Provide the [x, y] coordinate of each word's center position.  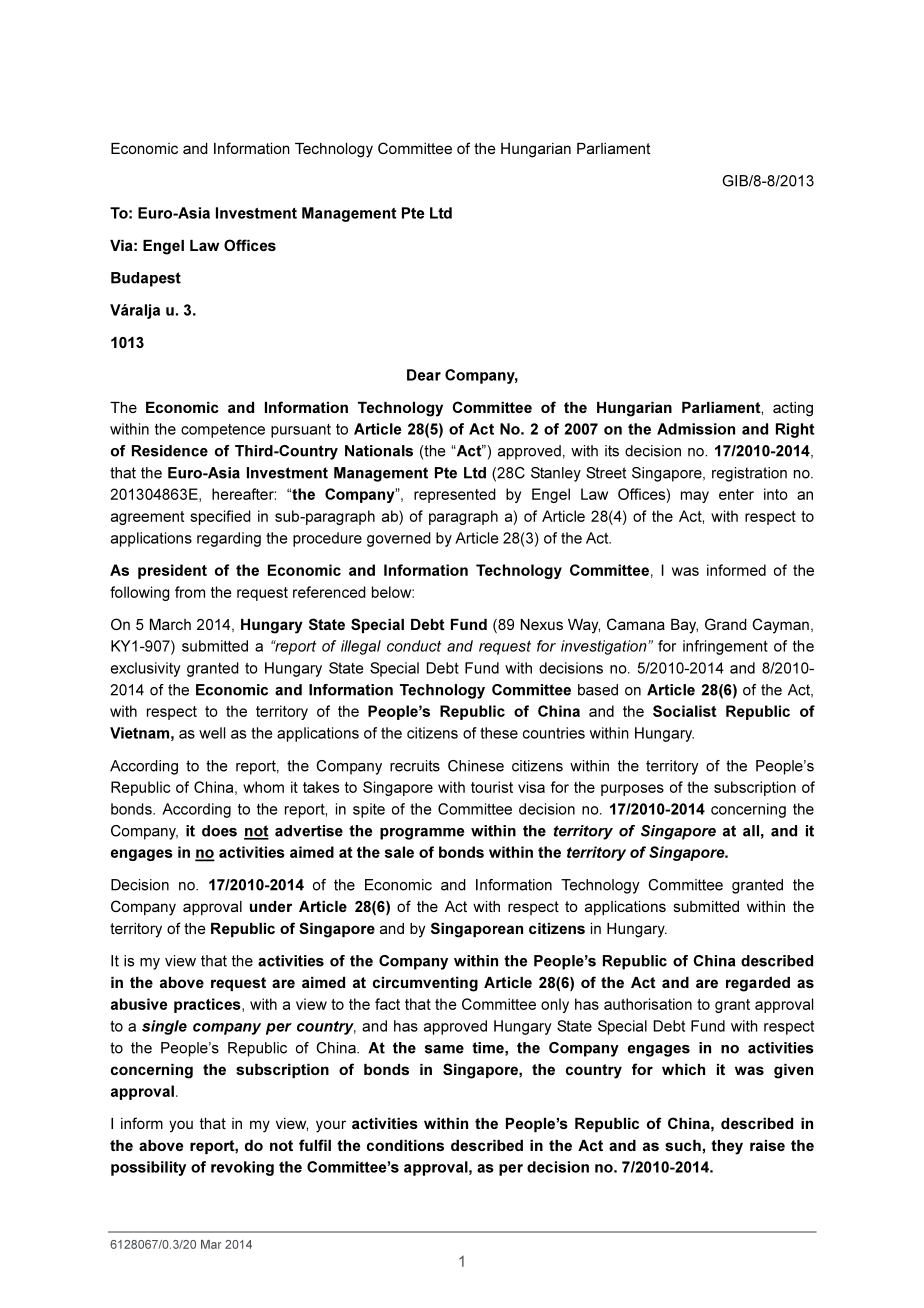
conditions [405, 1145]
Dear [424, 375]
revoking [242, 1168]
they [727, 1147]
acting [793, 409]
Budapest [146, 279]
